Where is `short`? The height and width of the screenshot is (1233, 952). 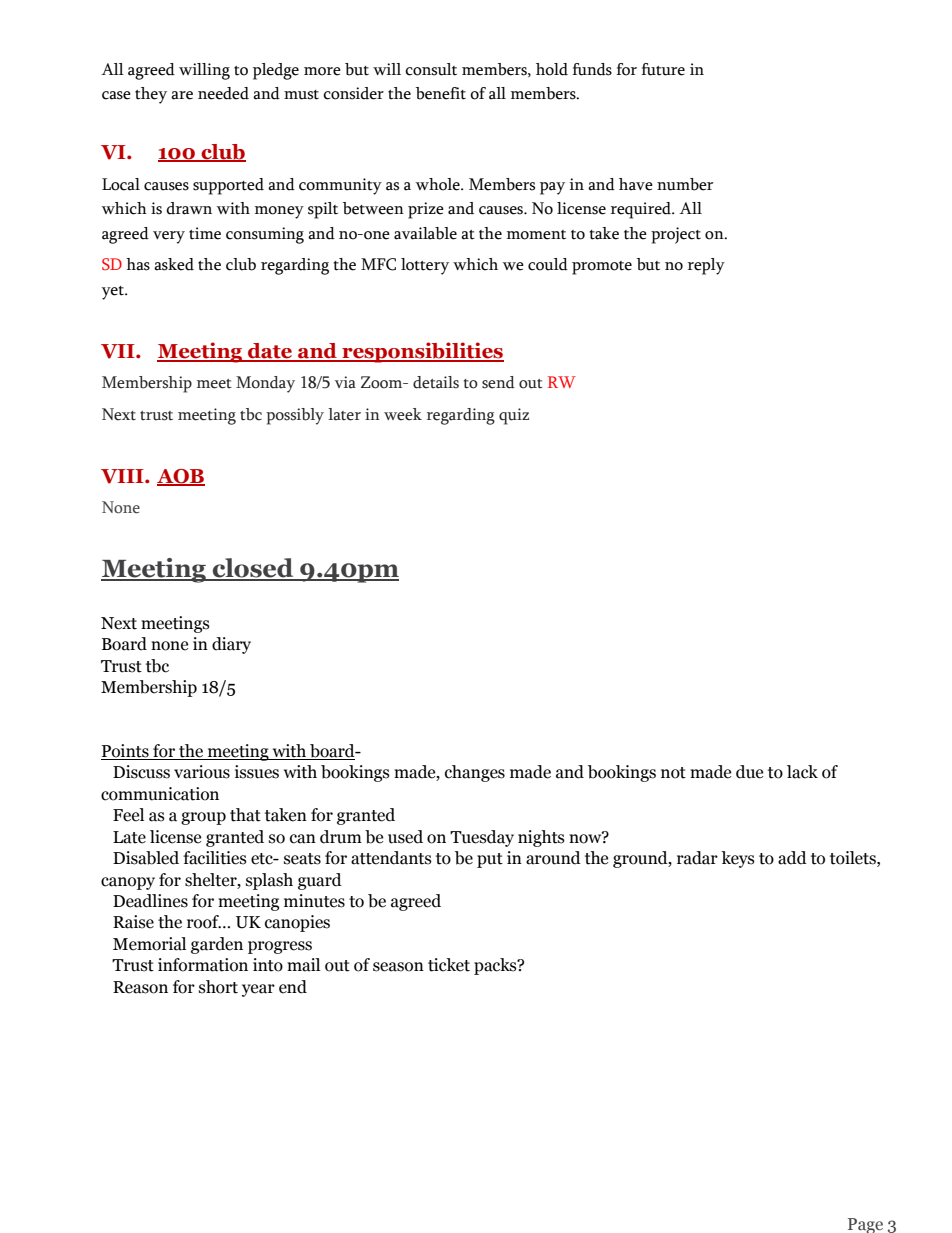
short is located at coordinates (218, 987).
